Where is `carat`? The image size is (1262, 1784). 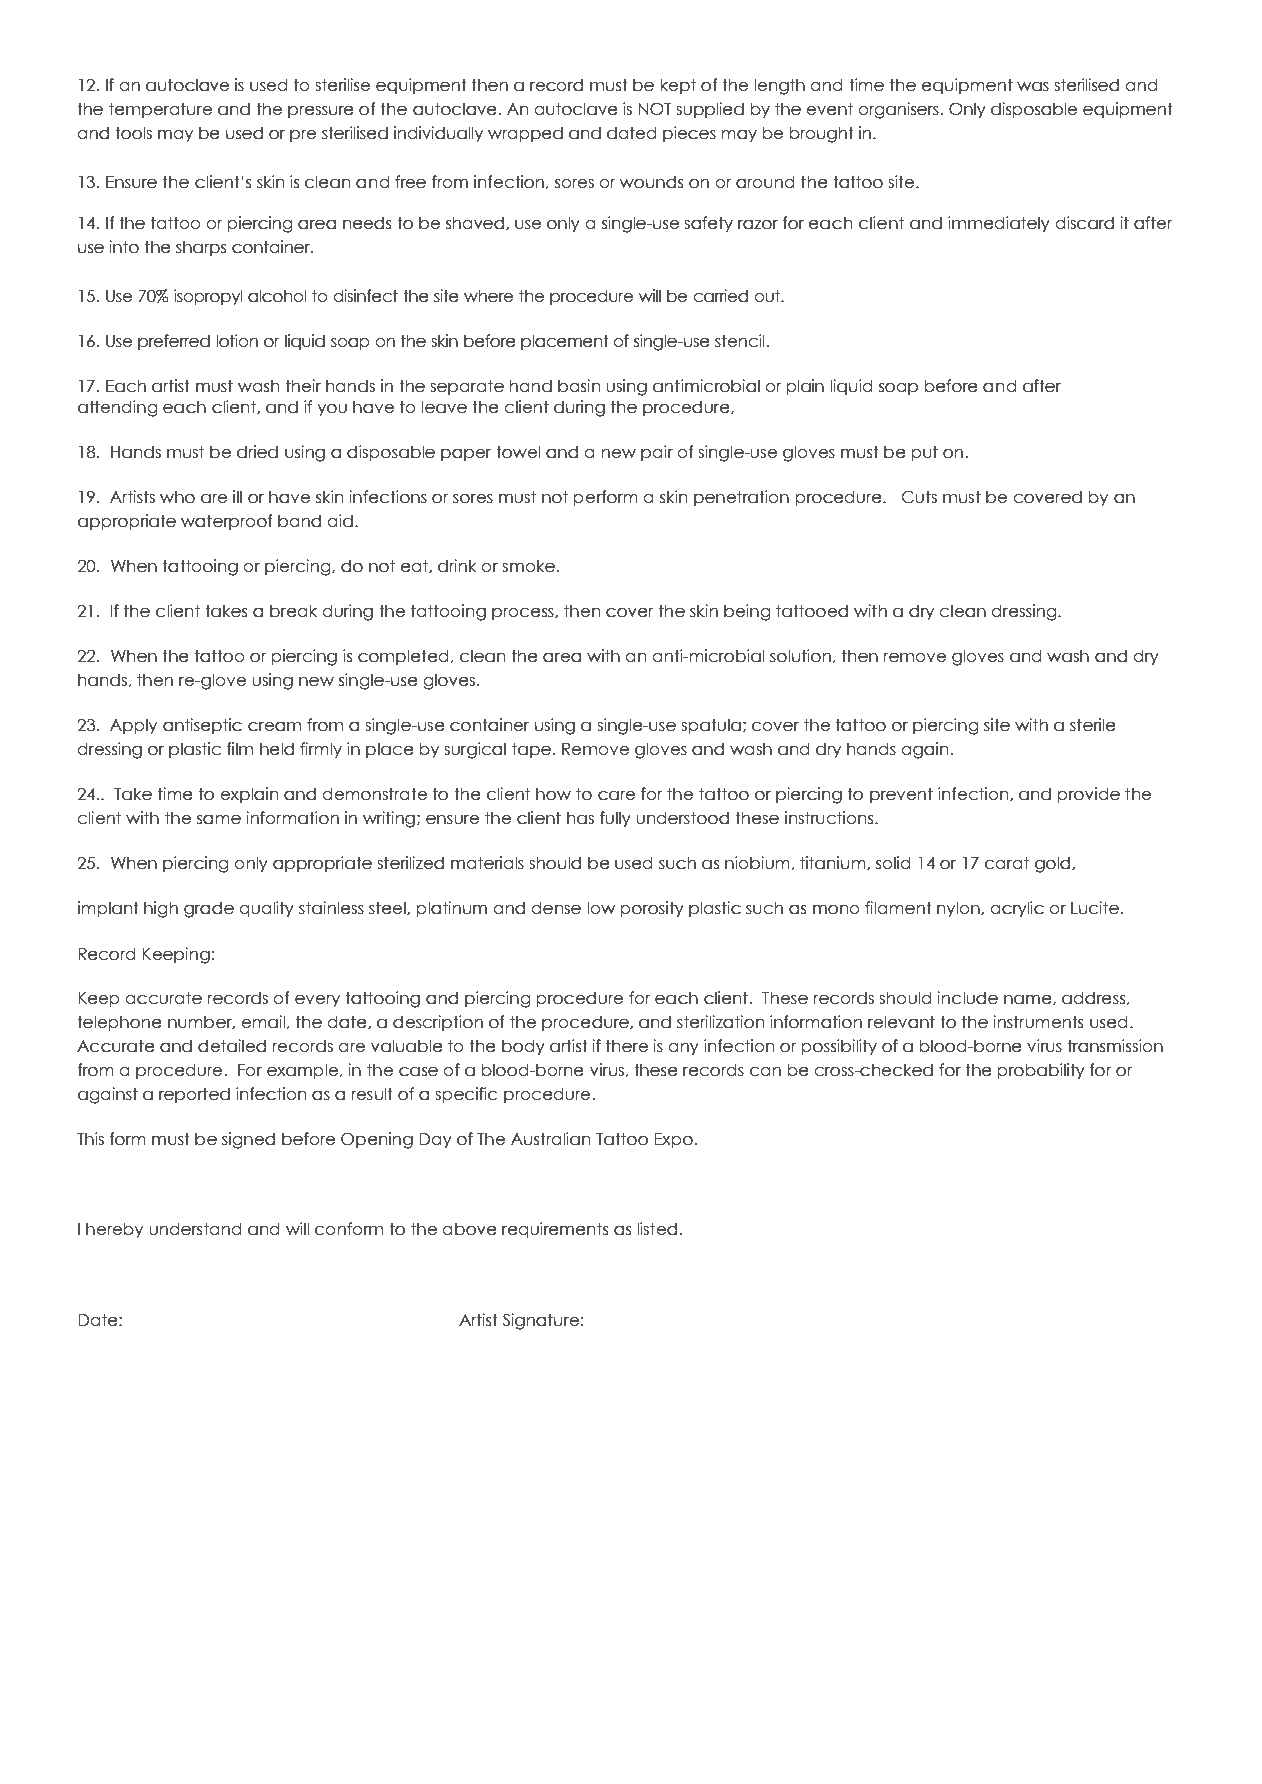 carat is located at coordinates (1007, 863).
